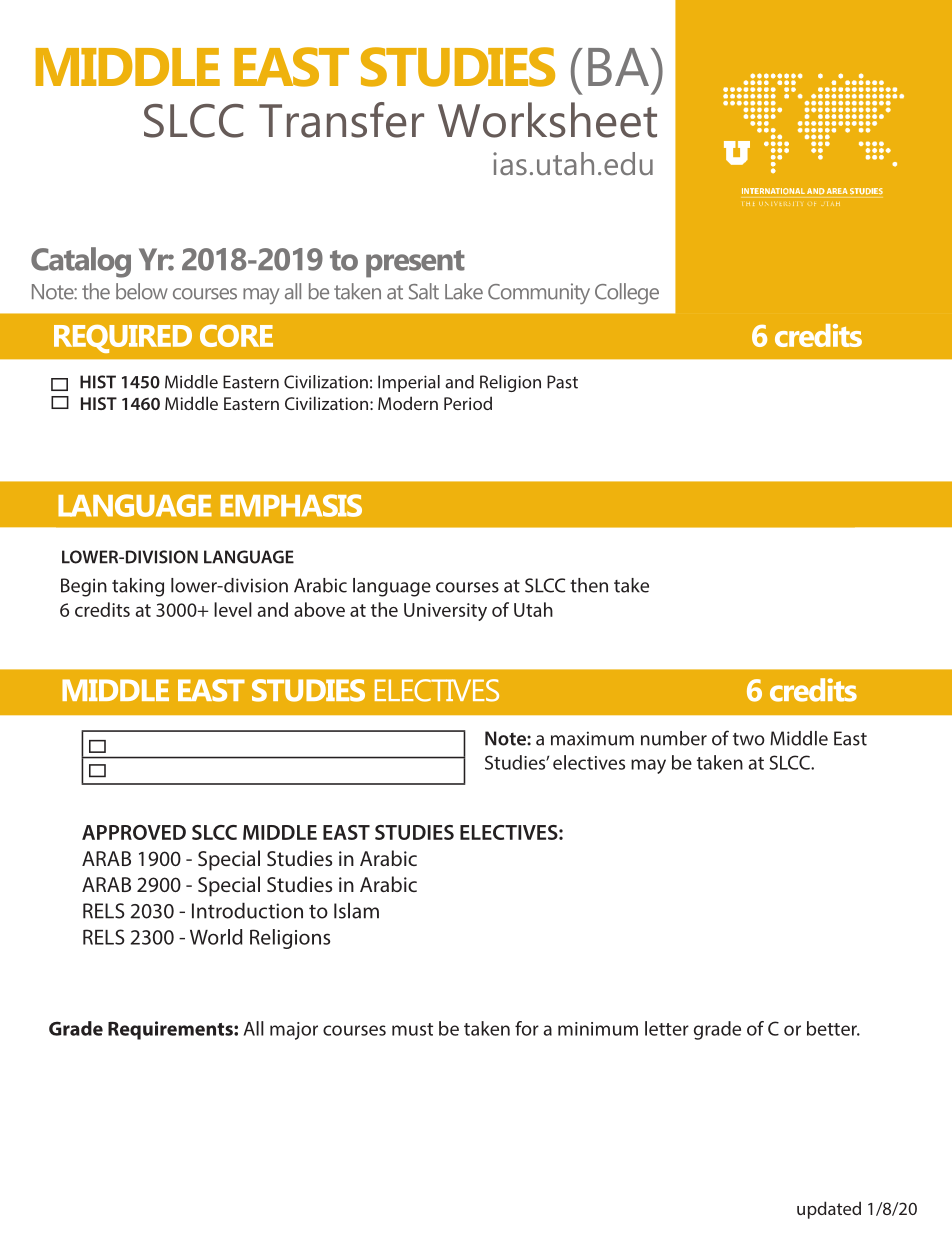 This screenshot has height=1233, width=952. I want to click on major, so click(294, 1031).
